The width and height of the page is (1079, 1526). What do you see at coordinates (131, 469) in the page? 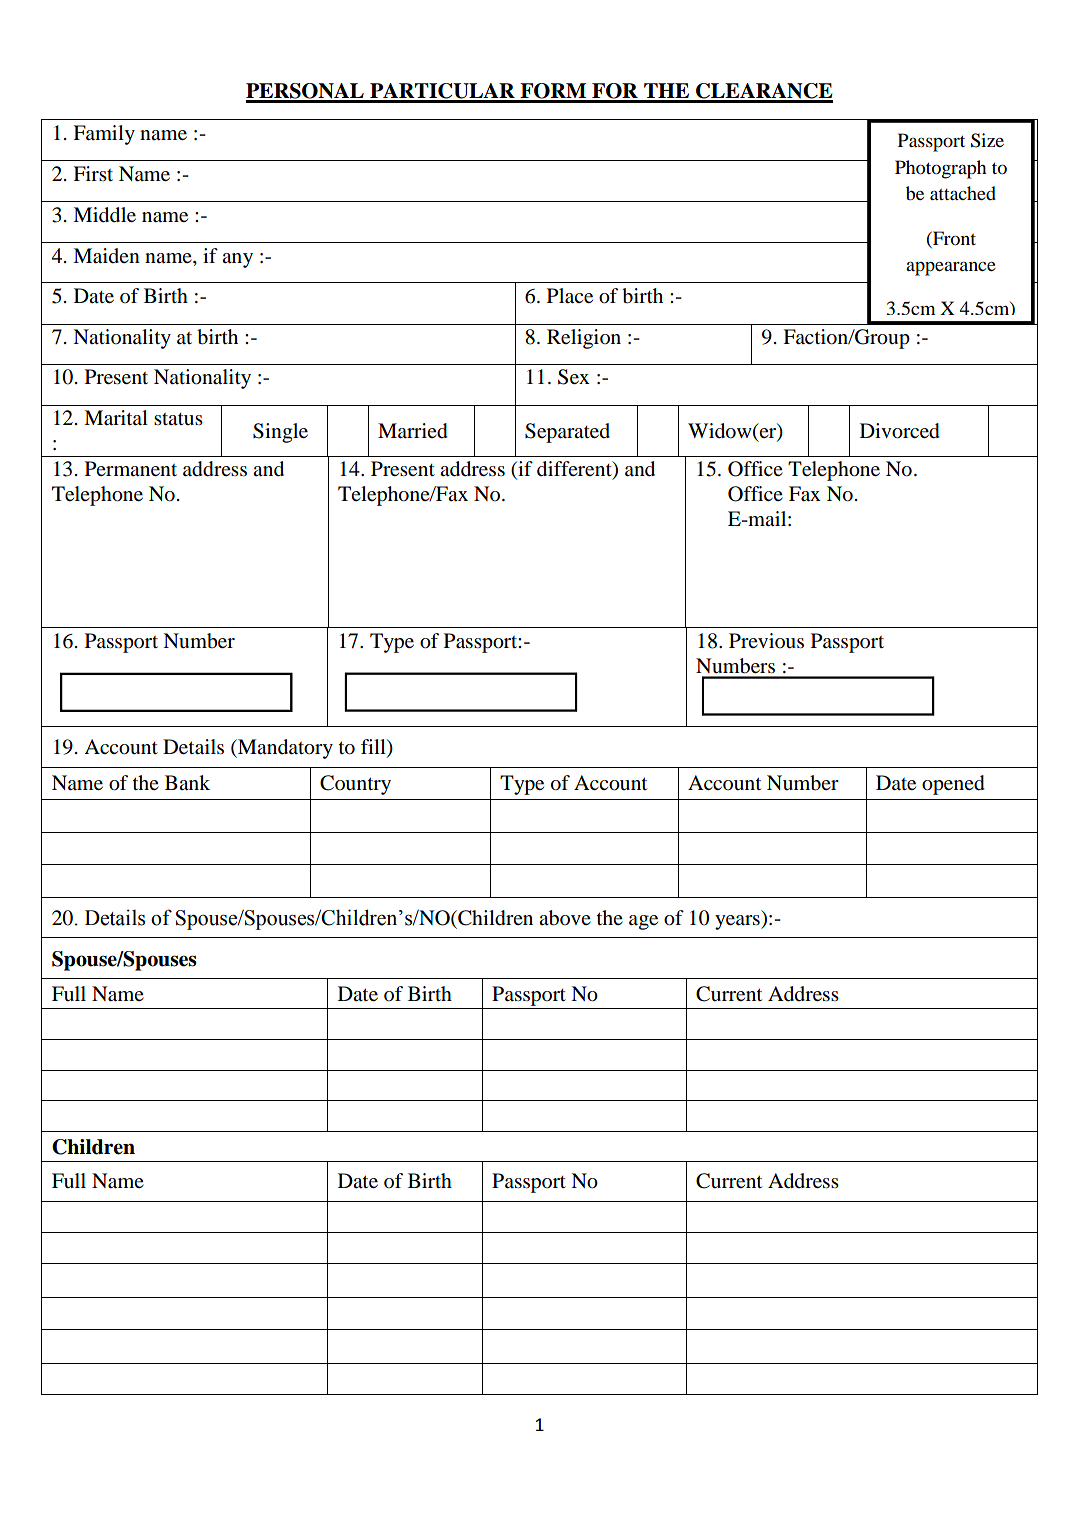
I see `Permanent` at bounding box center [131, 469].
